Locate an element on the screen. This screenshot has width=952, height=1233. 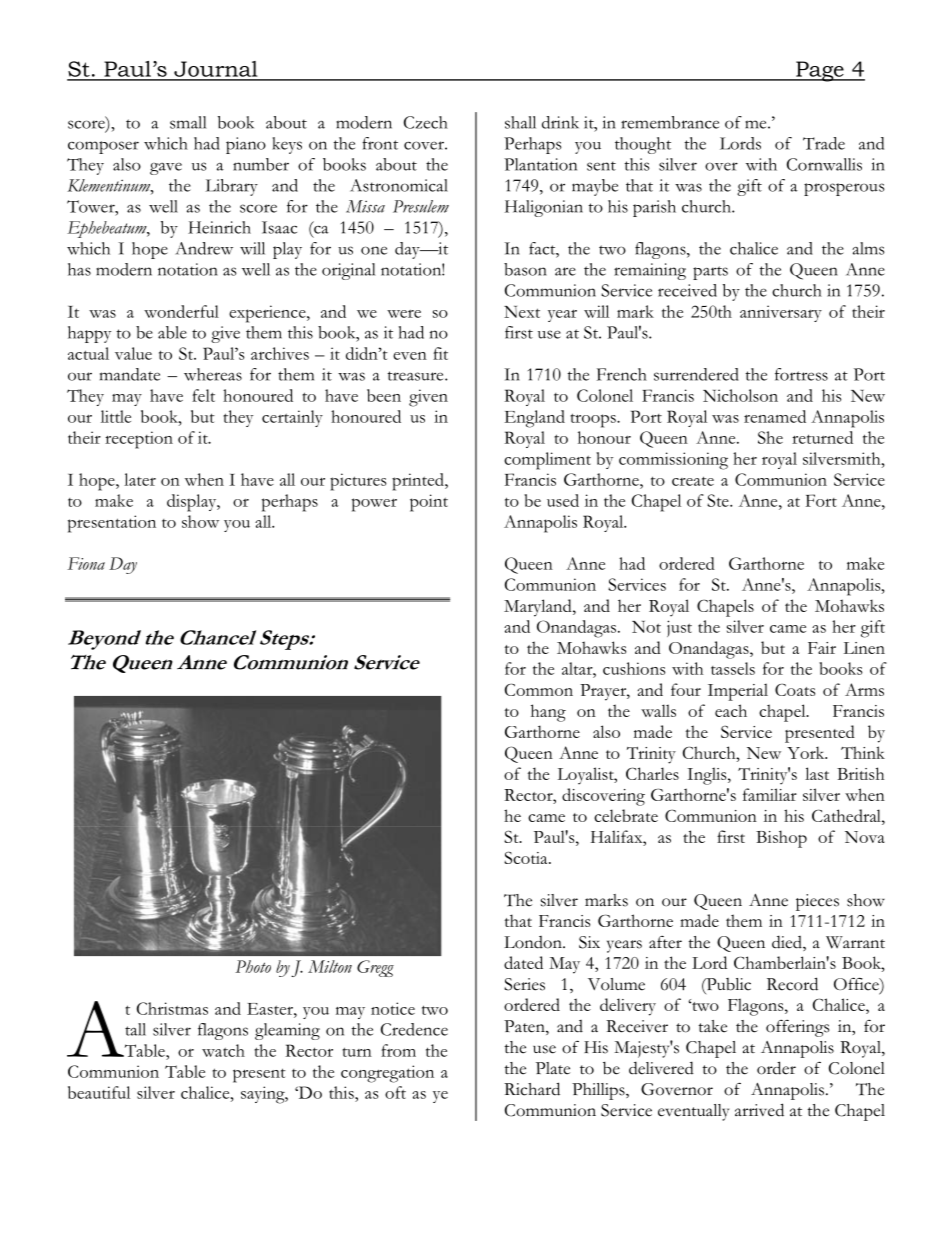
Fiona is located at coordinates (86, 563).
